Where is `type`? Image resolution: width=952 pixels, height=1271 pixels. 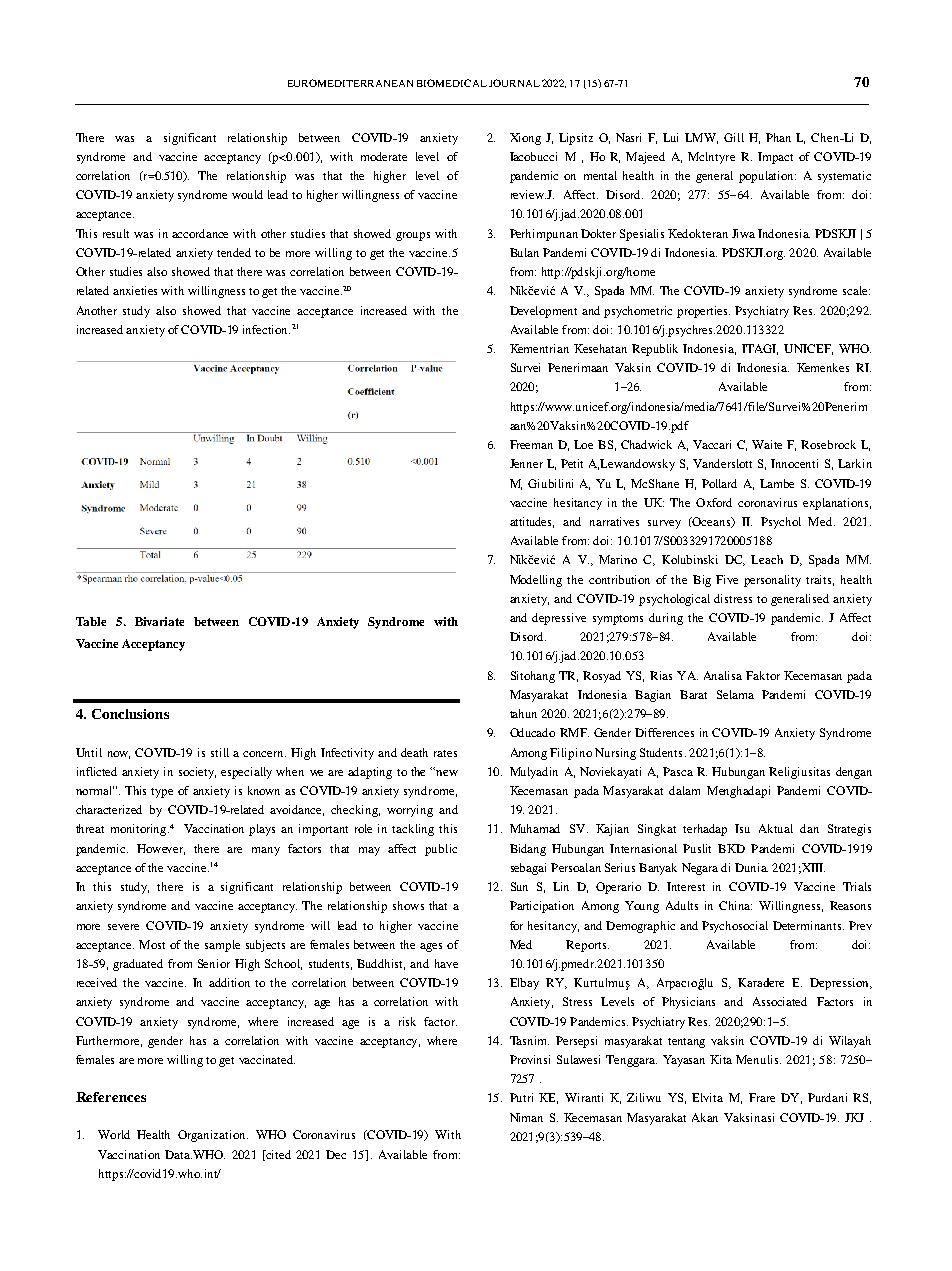 type is located at coordinates (162, 793).
